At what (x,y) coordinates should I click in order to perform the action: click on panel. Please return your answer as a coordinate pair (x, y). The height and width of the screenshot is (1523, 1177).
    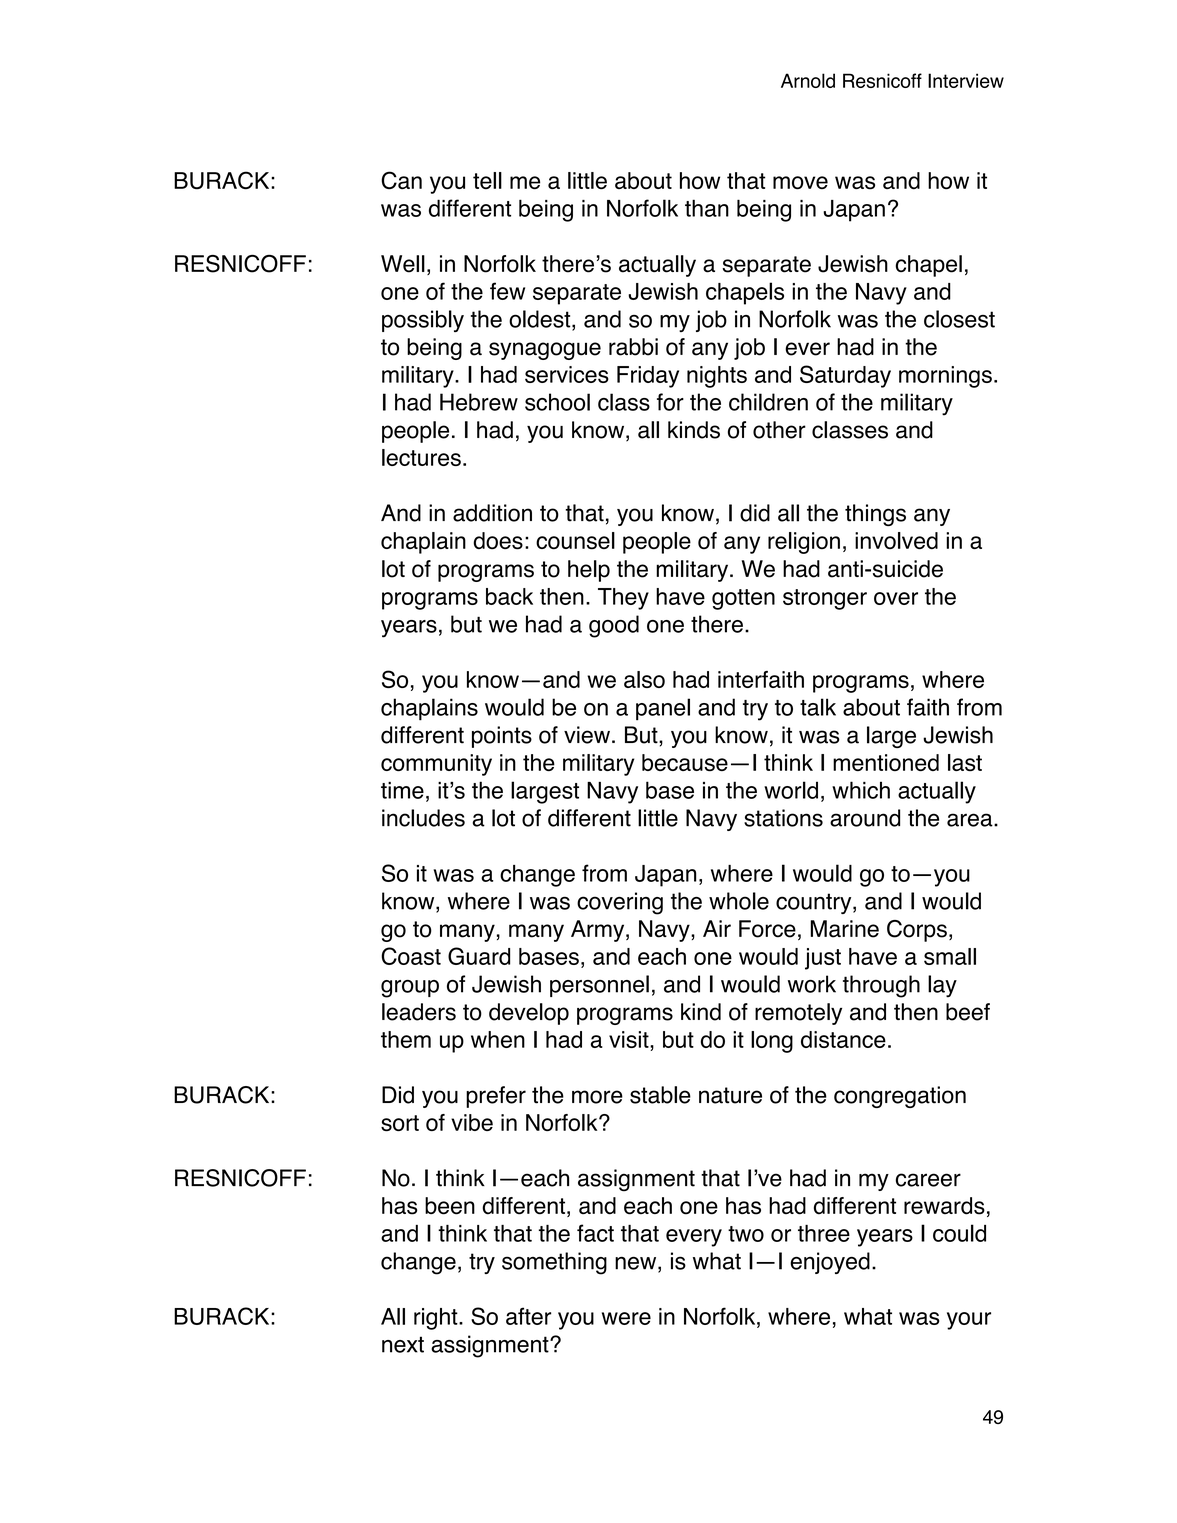
    Looking at the image, I should click on (663, 709).
